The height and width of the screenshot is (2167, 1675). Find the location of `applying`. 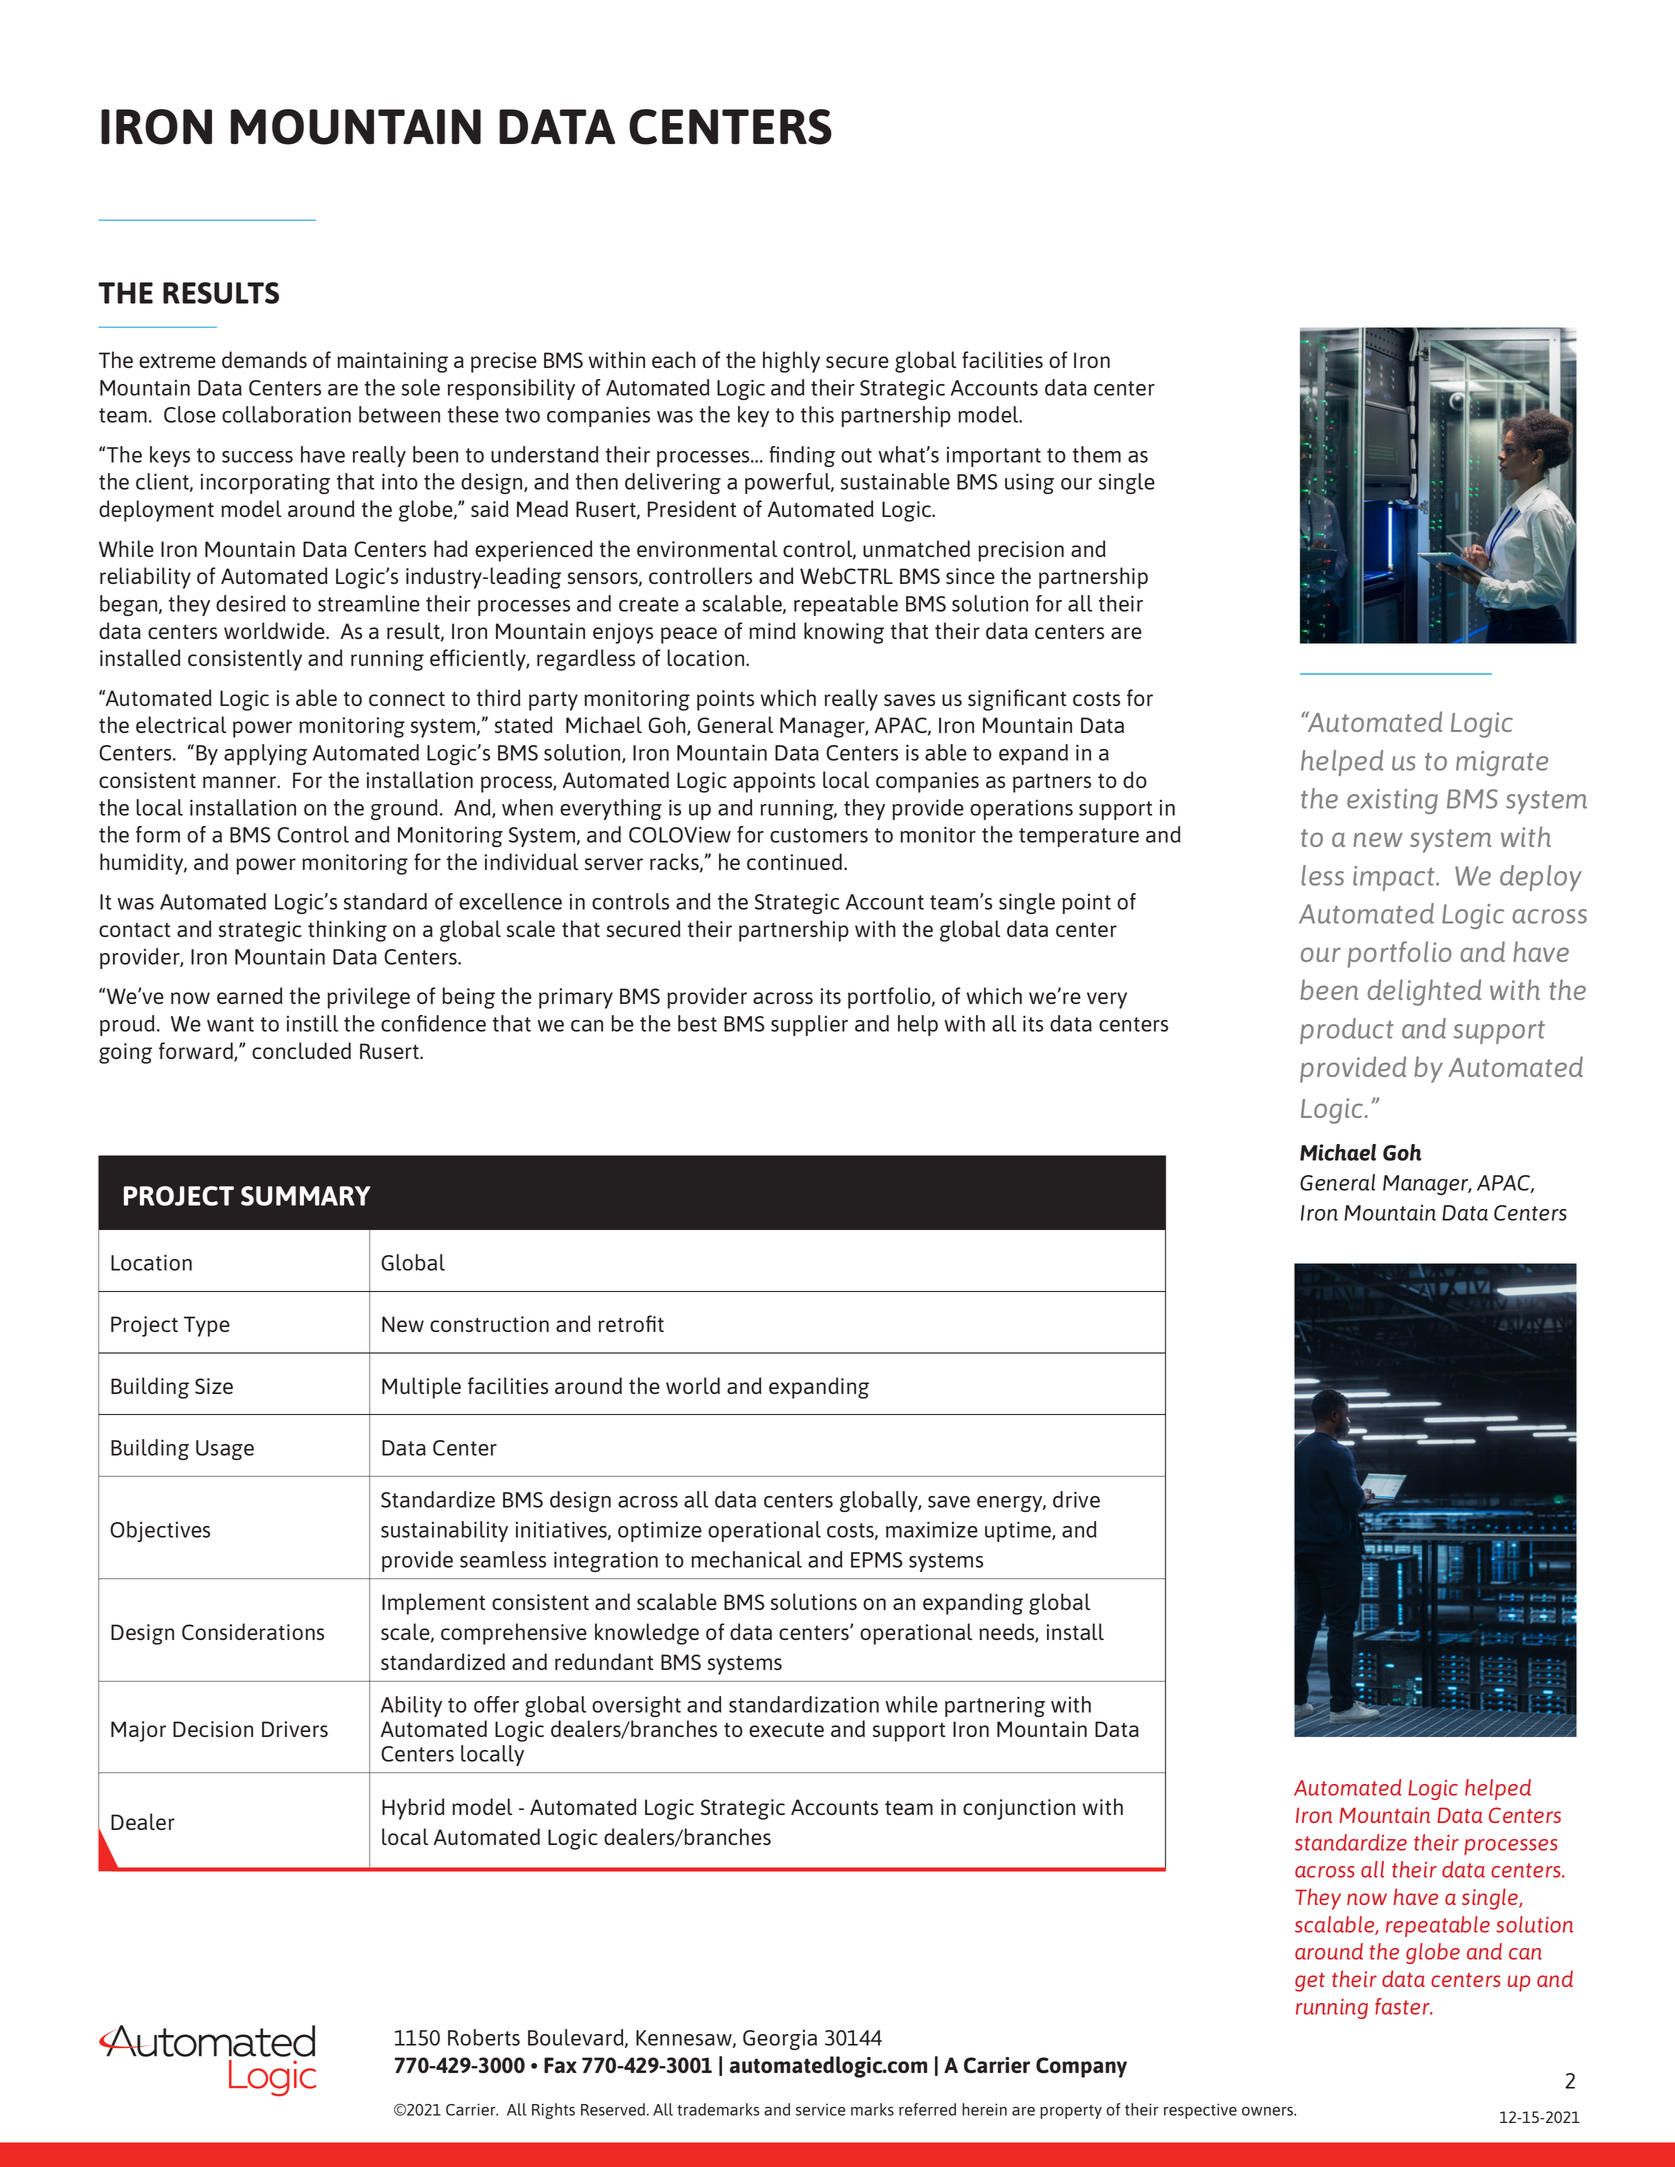

applying is located at coordinates (265, 754).
